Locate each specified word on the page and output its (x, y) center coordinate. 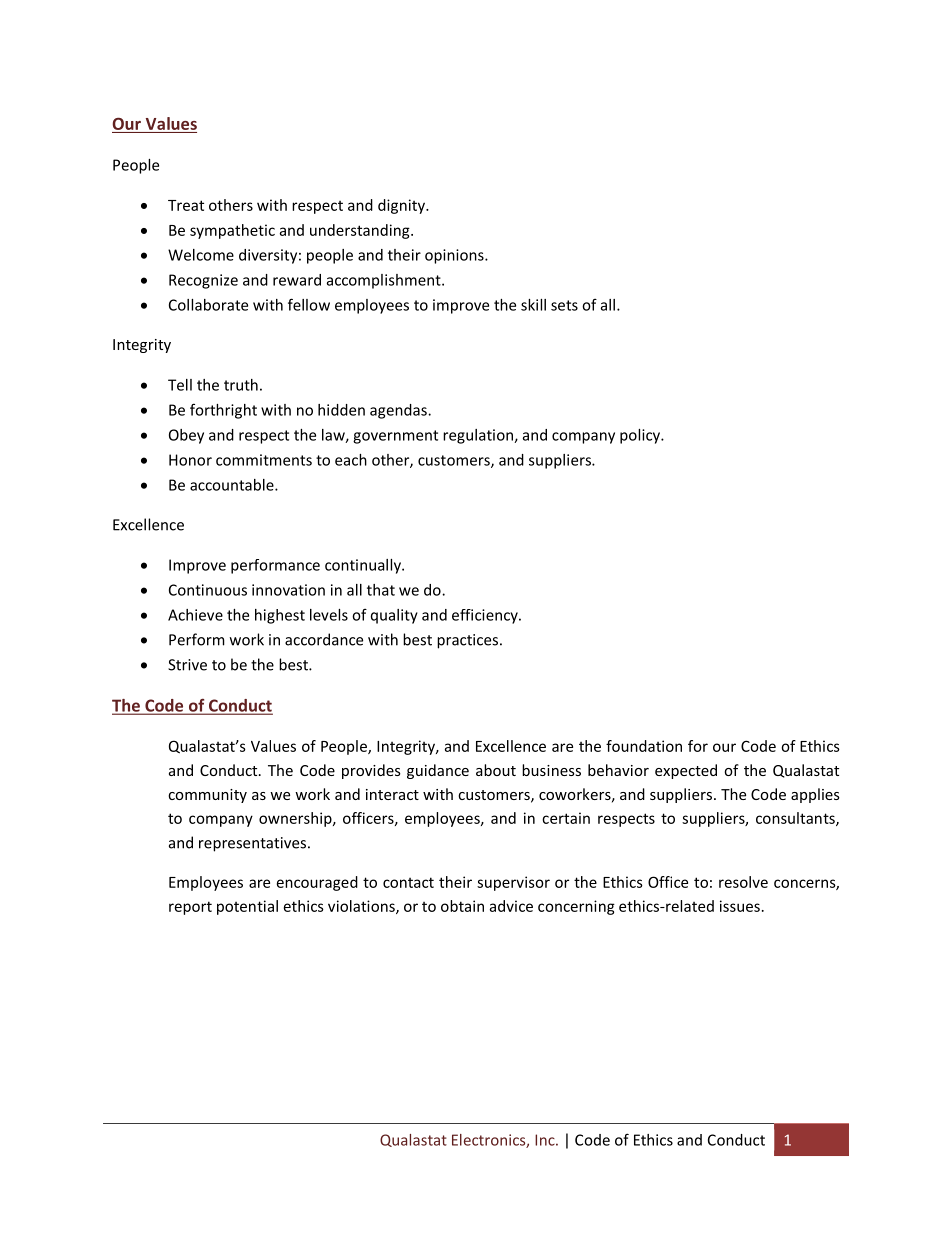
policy (641, 436)
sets (564, 305)
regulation (479, 436)
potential (247, 907)
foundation (644, 746)
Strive (187, 665)
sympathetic (232, 231)
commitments (264, 460)
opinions (455, 256)
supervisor (513, 883)
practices (467, 641)
